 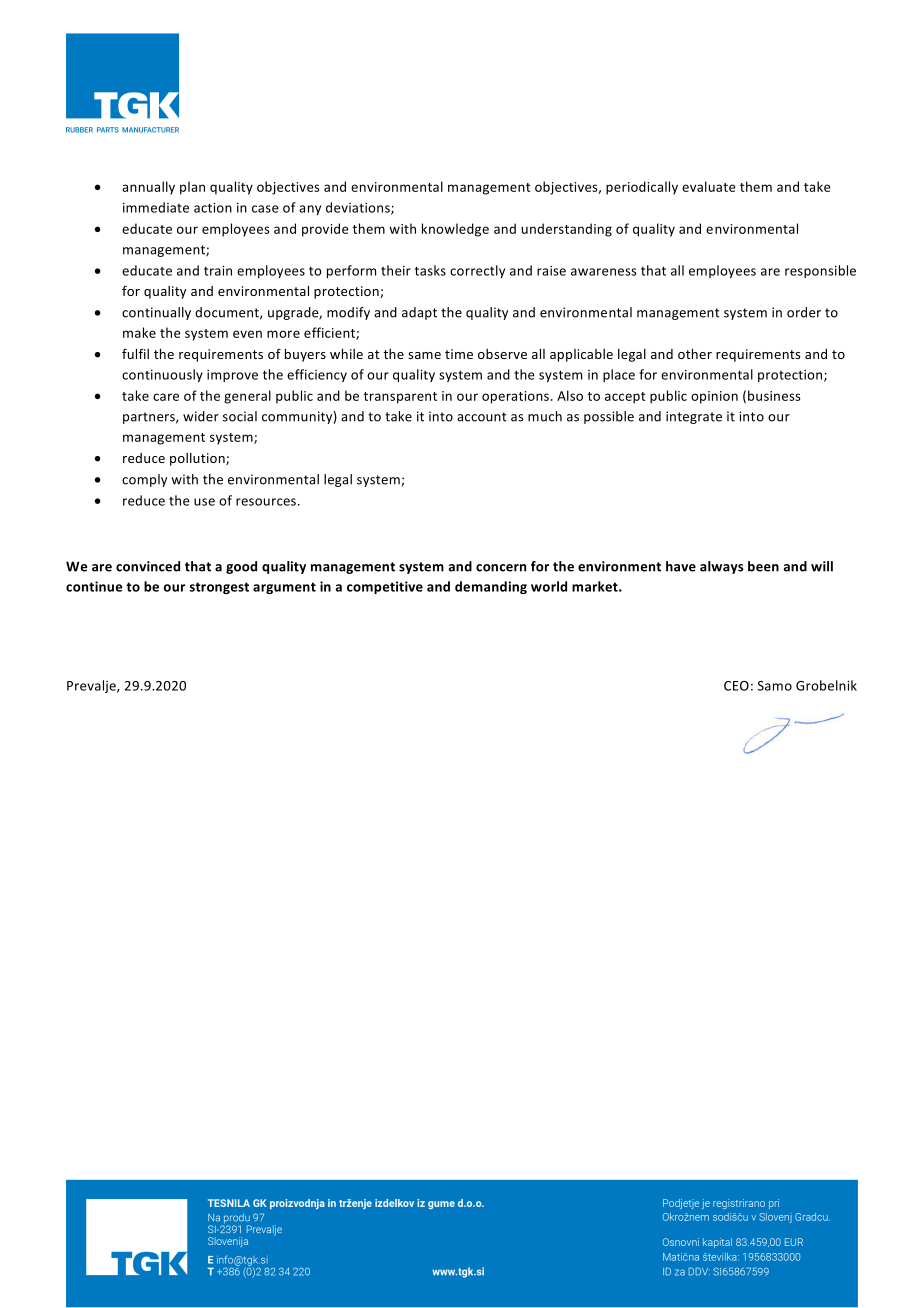 What do you see at coordinates (156, 207) in the screenshot?
I see `immediate` at bounding box center [156, 207].
